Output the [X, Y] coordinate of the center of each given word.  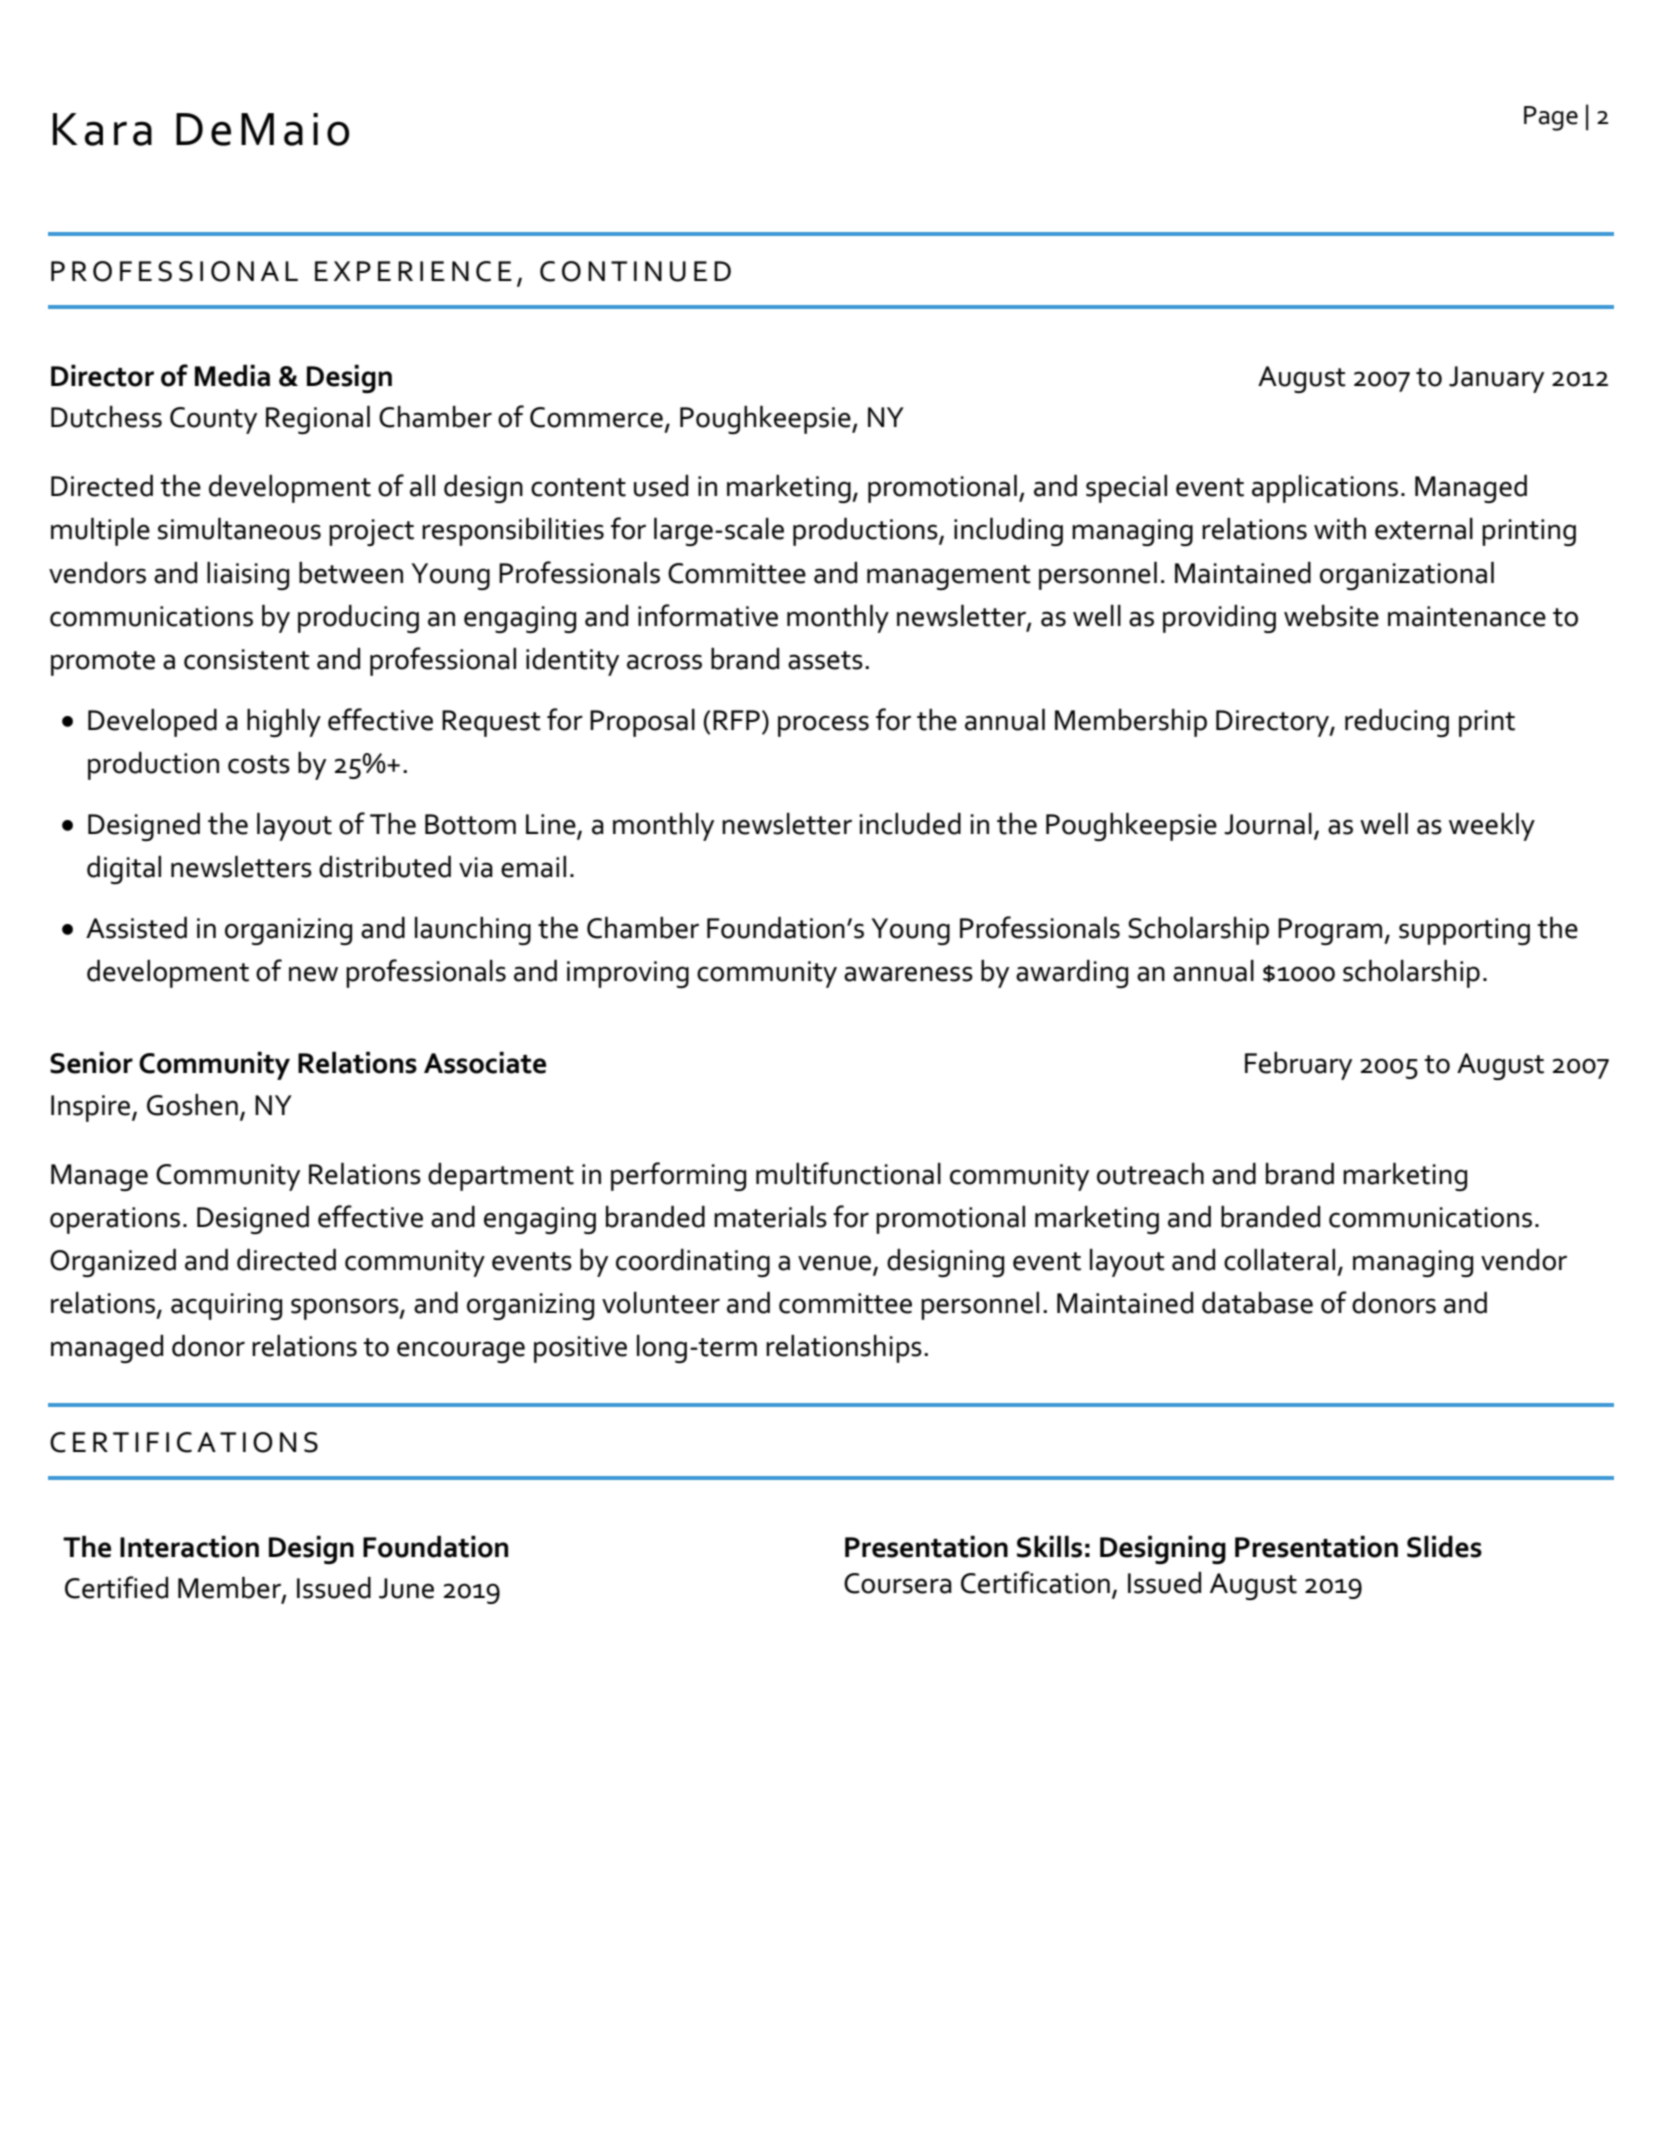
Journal [1268, 824]
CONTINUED [635, 271]
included [910, 824]
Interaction [189, 1547]
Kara [102, 129]
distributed [385, 867]
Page [1551, 118]
